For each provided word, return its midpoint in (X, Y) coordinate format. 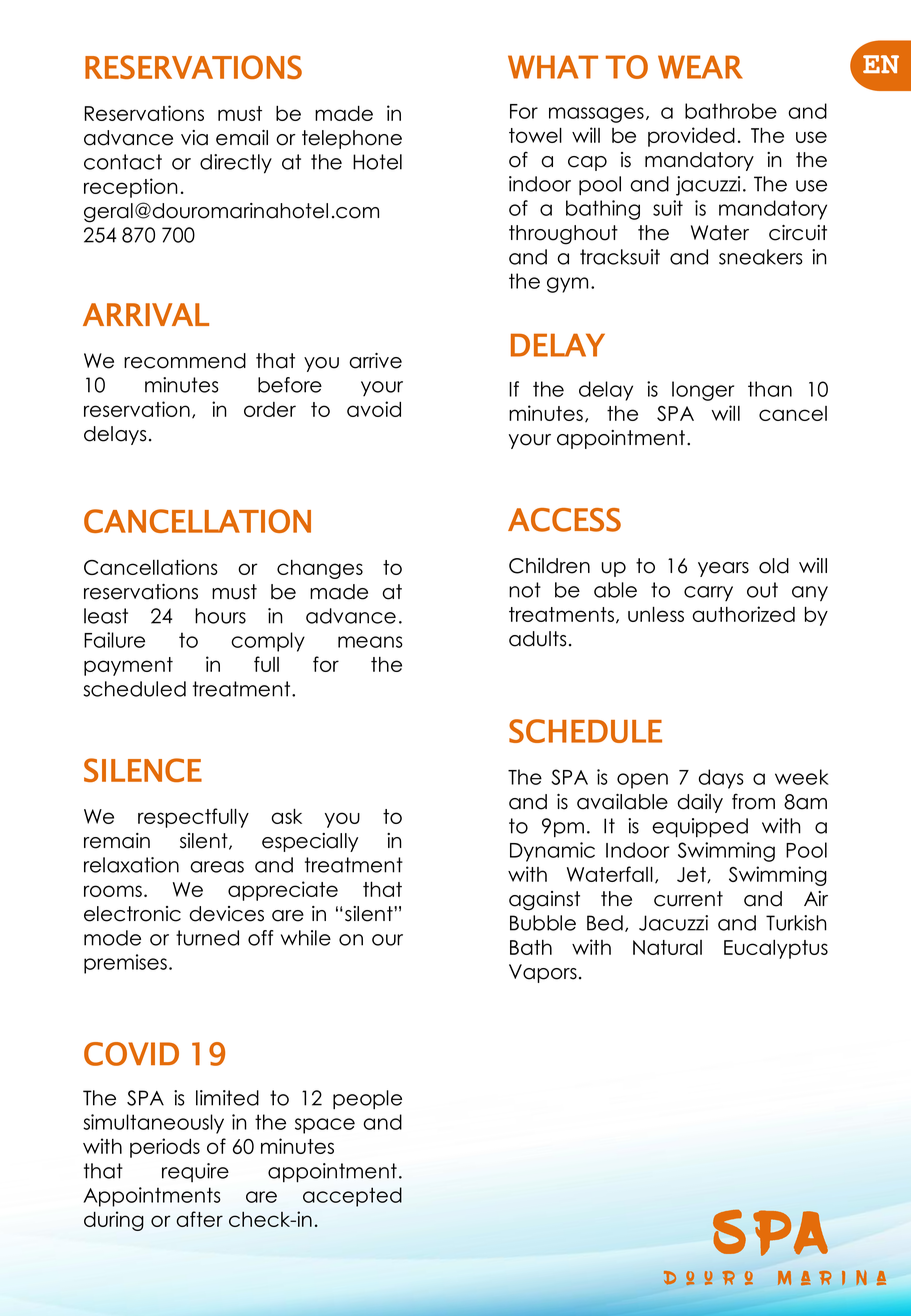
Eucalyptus (776, 949)
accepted (352, 1197)
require (195, 1172)
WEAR (700, 67)
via (194, 138)
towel (535, 135)
